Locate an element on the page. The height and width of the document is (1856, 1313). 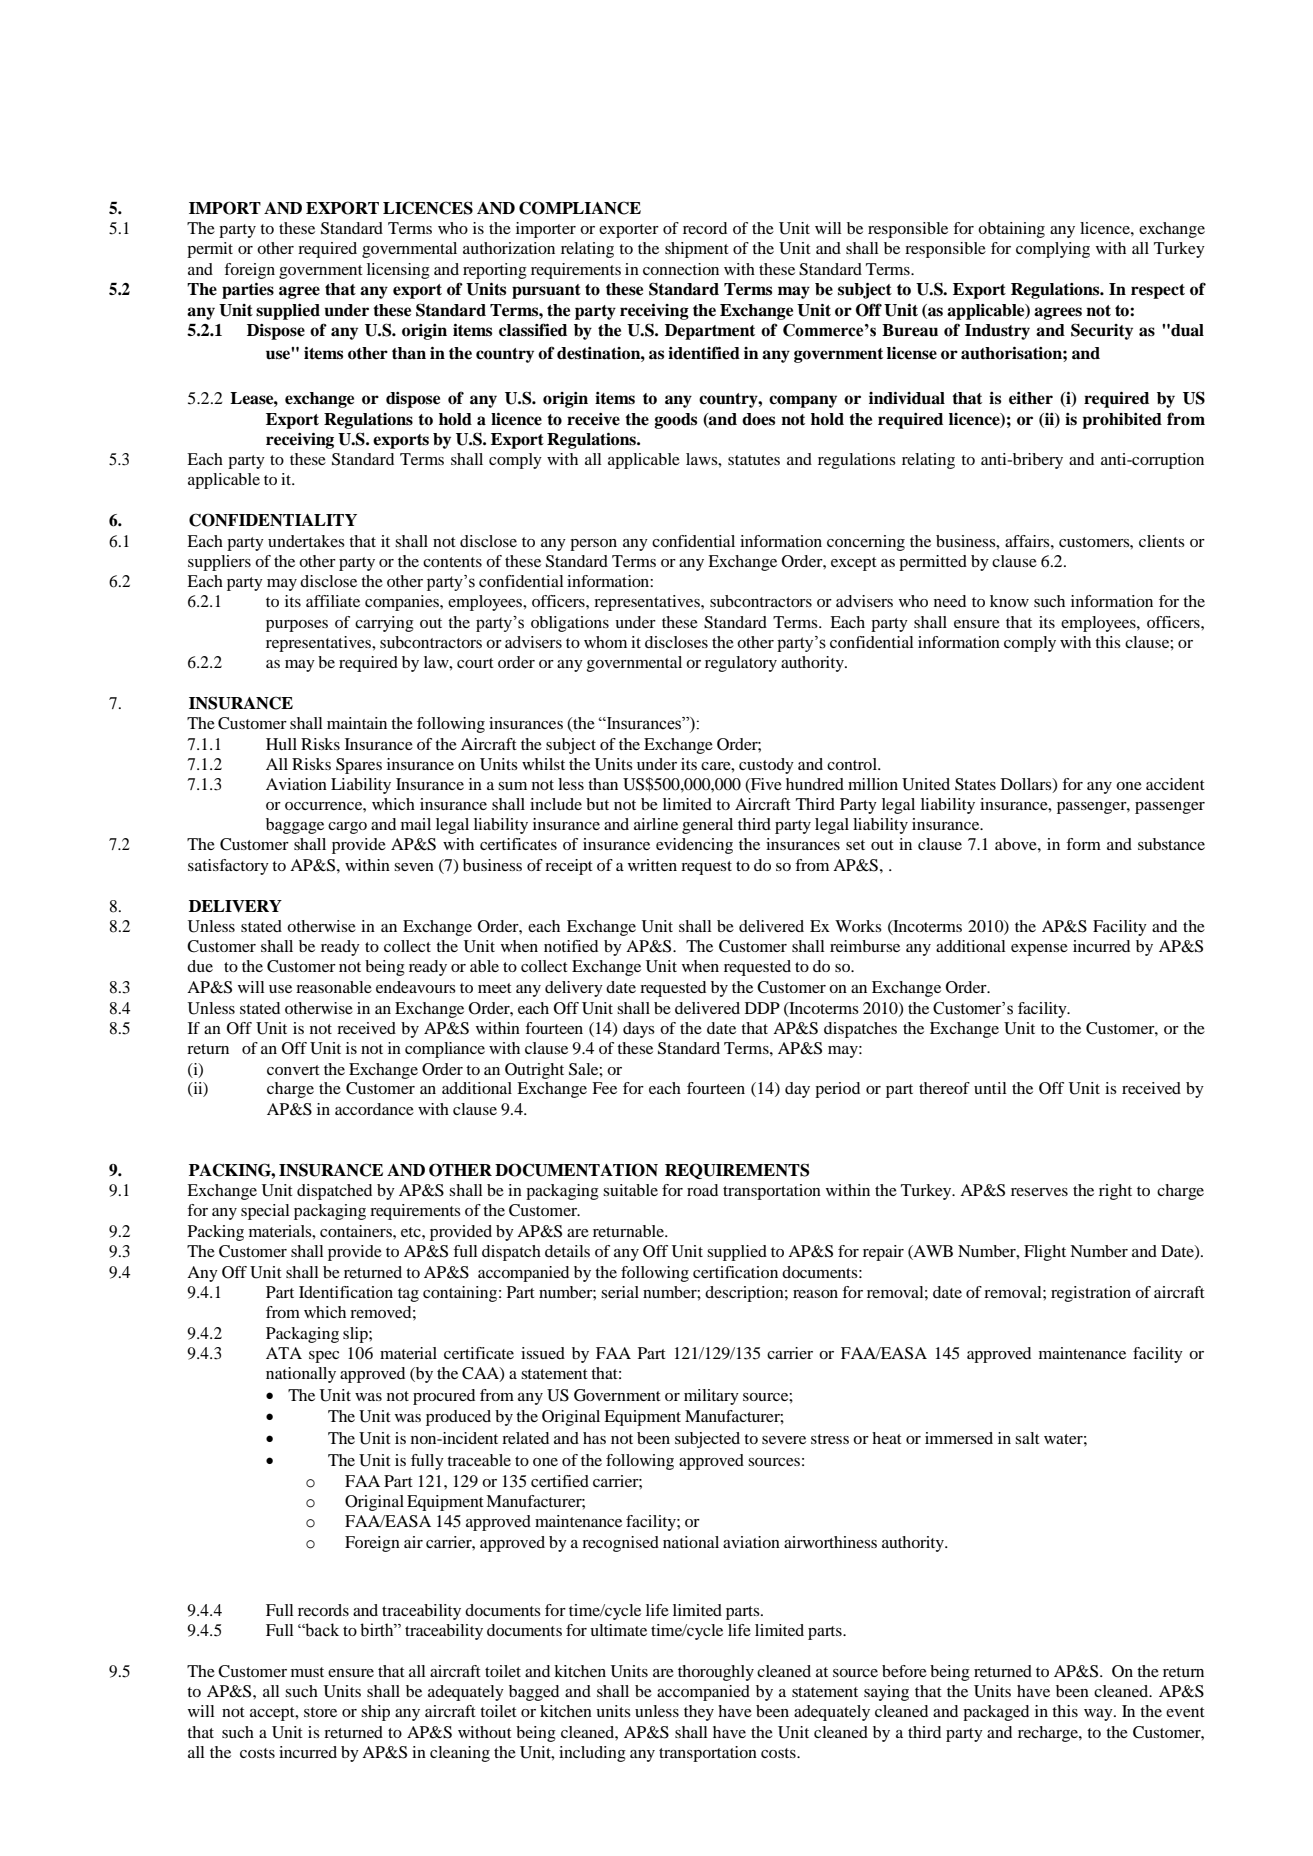
Security is located at coordinates (1102, 331).
